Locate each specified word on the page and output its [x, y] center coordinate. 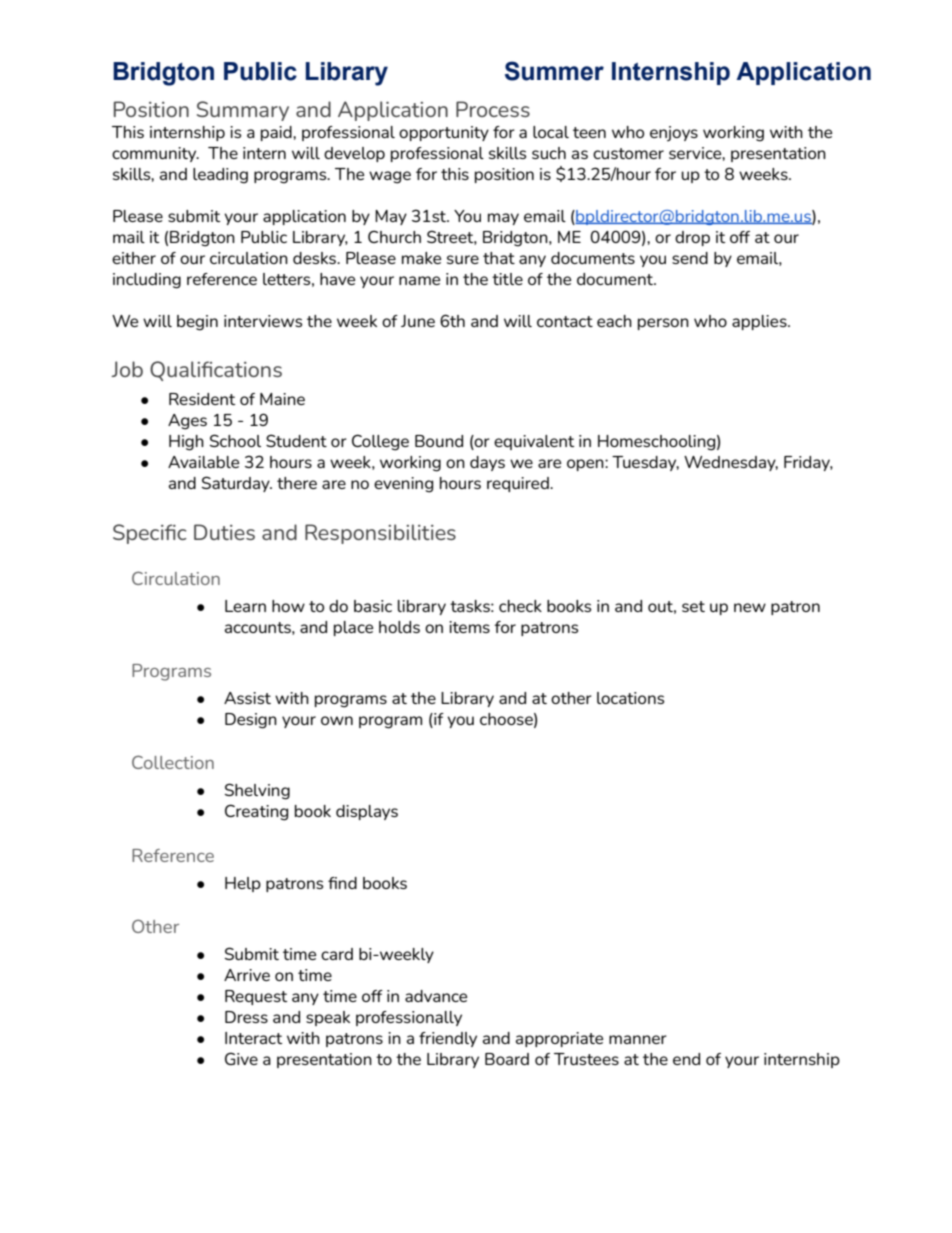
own [337, 720]
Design [251, 721]
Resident [202, 399]
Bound [439, 441]
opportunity [444, 133]
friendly [448, 1039]
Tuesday [645, 463]
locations [630, 698]
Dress [246, 1017]
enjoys [674, 134]
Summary [243, 111]
